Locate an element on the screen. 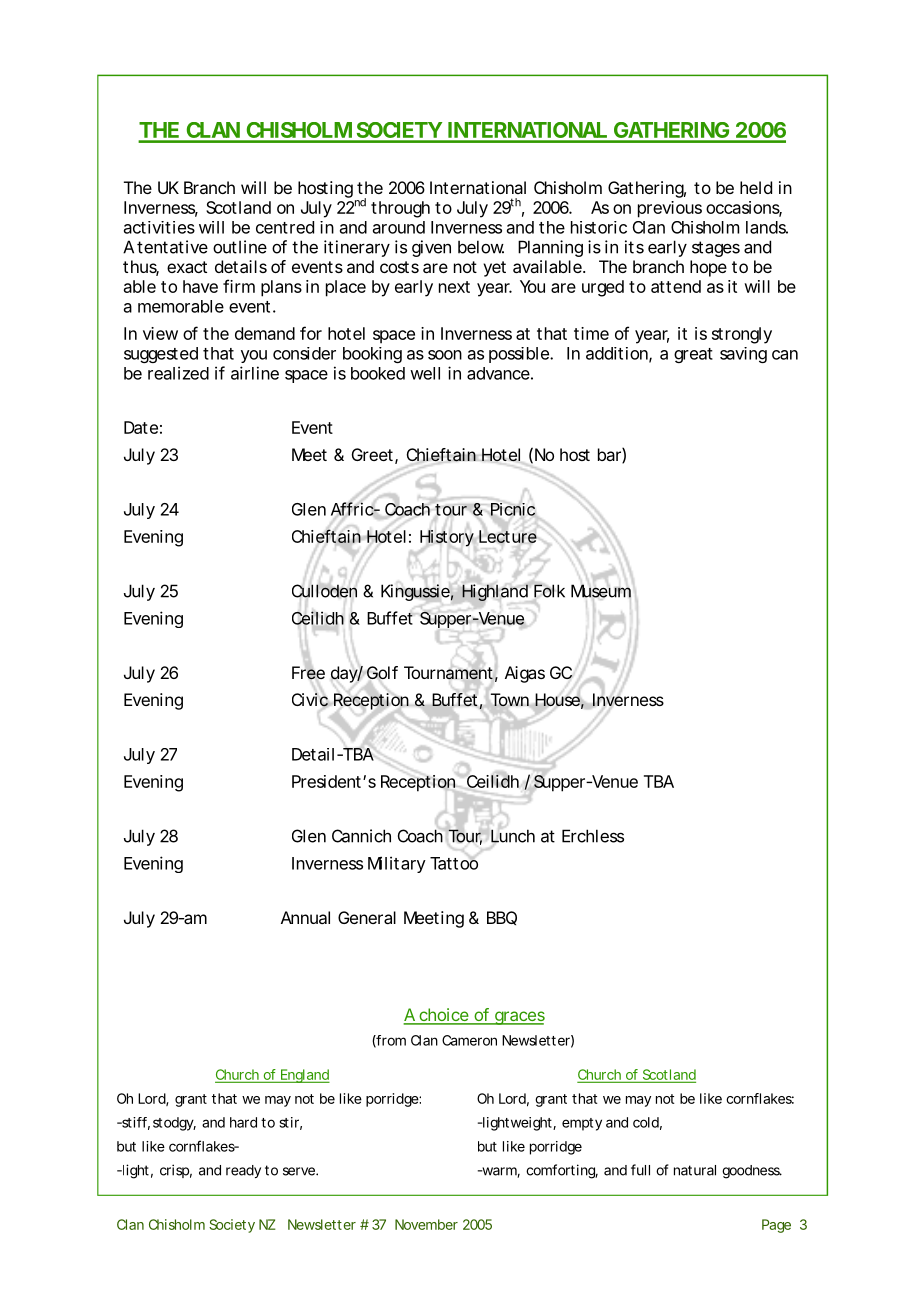 The width and height of the screenshot is (924, 1307). outline is located at coordinates (240, 247).
